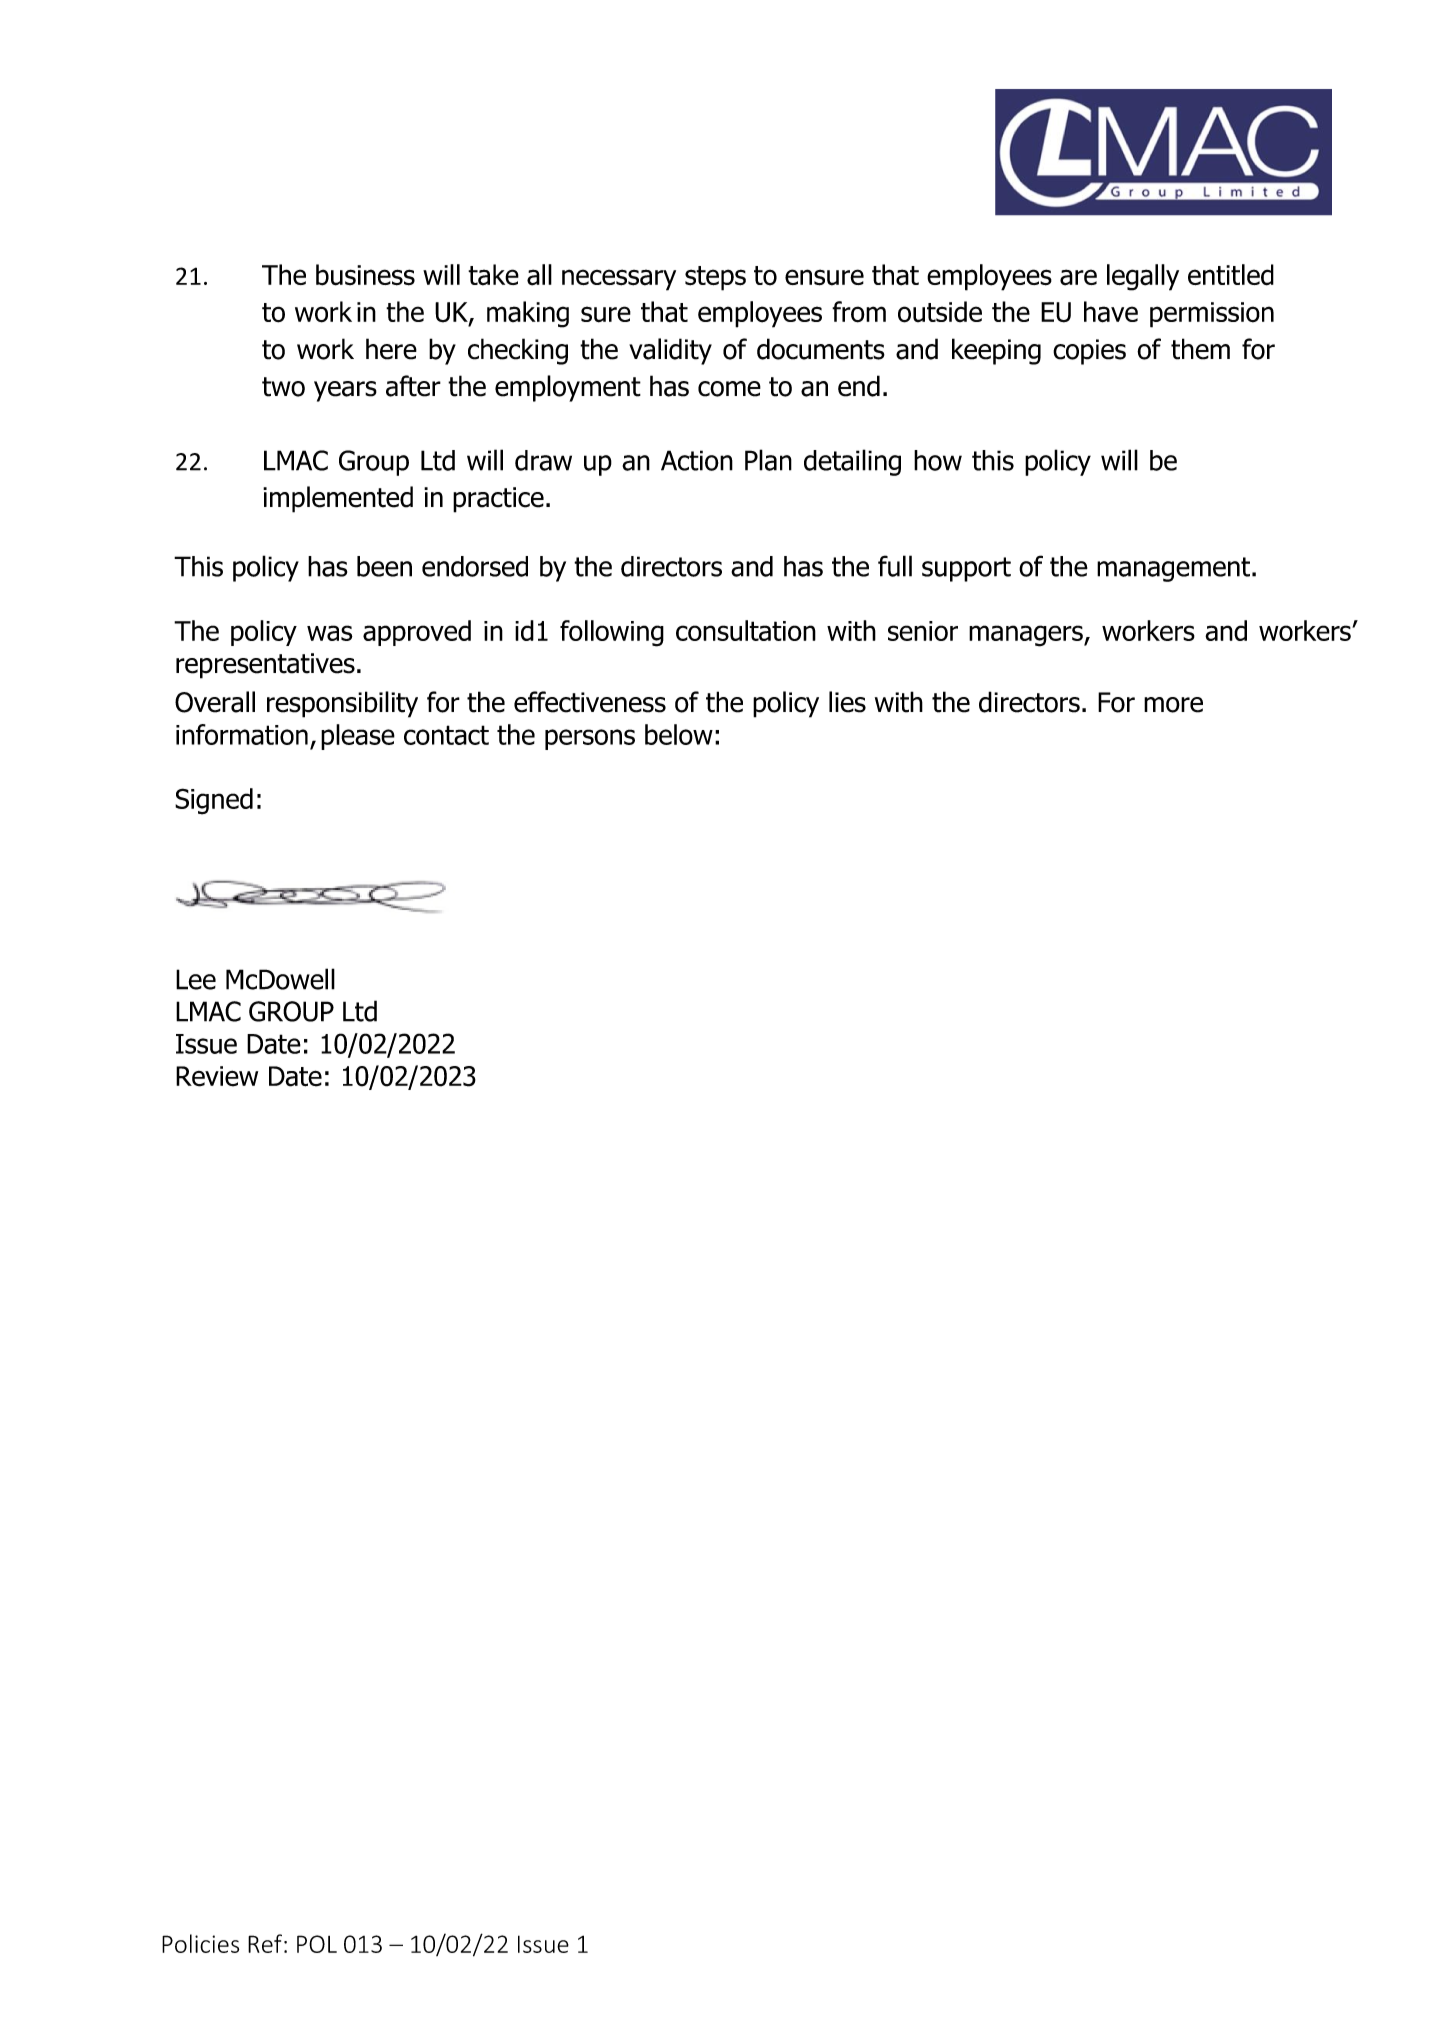 The image size is (1445, 2043). What do you see at coordinates (446, 735) in the document?
I see `contact` at bounding box center [446, 735].
